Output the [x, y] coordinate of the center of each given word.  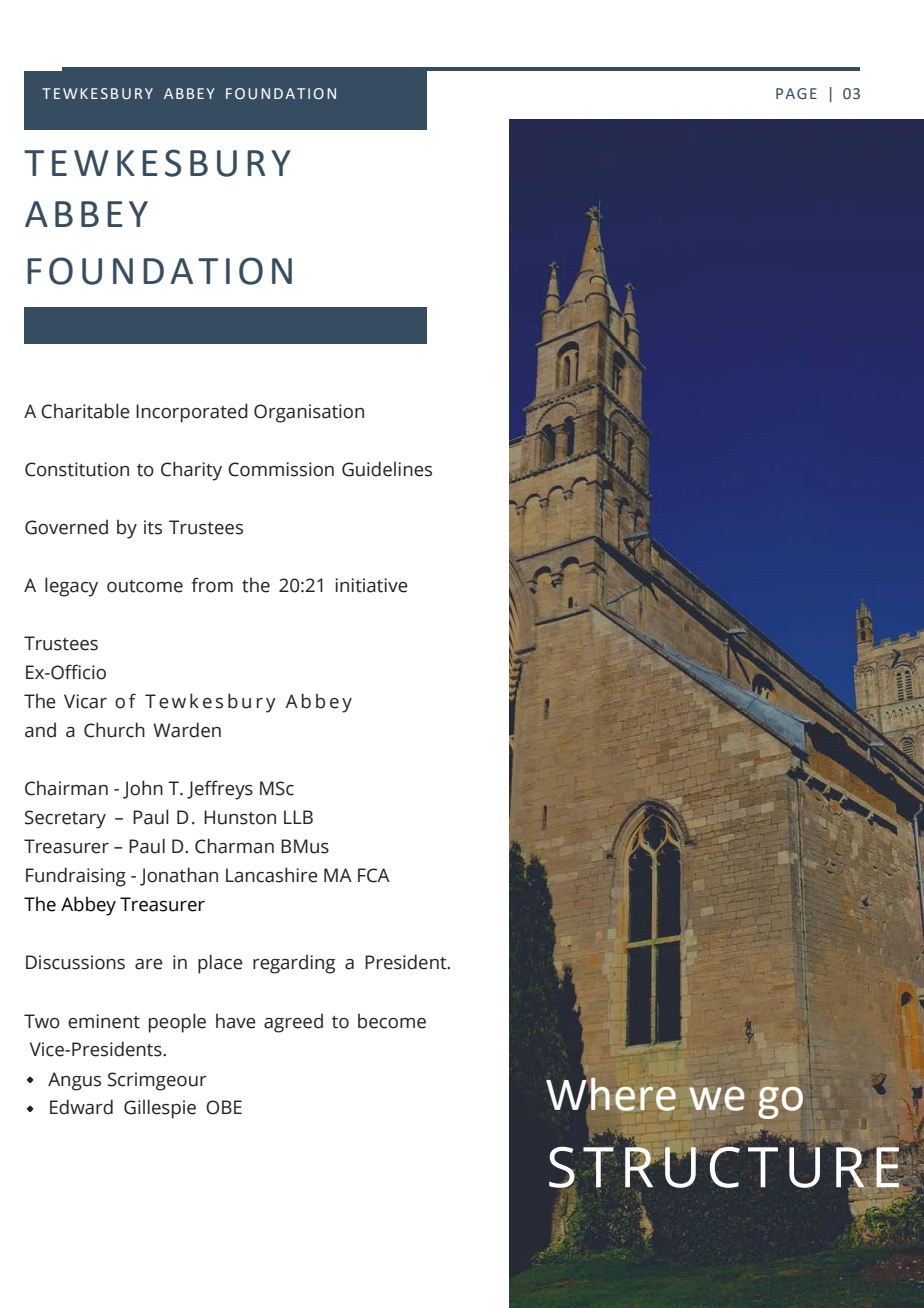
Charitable [85, 411]
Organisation [309, 413]
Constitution [77, 469]
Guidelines [387, 469]
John [143, 789]
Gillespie [160, 1109]
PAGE [796, 93]
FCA [374, 875]
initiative [371, 585]
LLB [298, 817]
